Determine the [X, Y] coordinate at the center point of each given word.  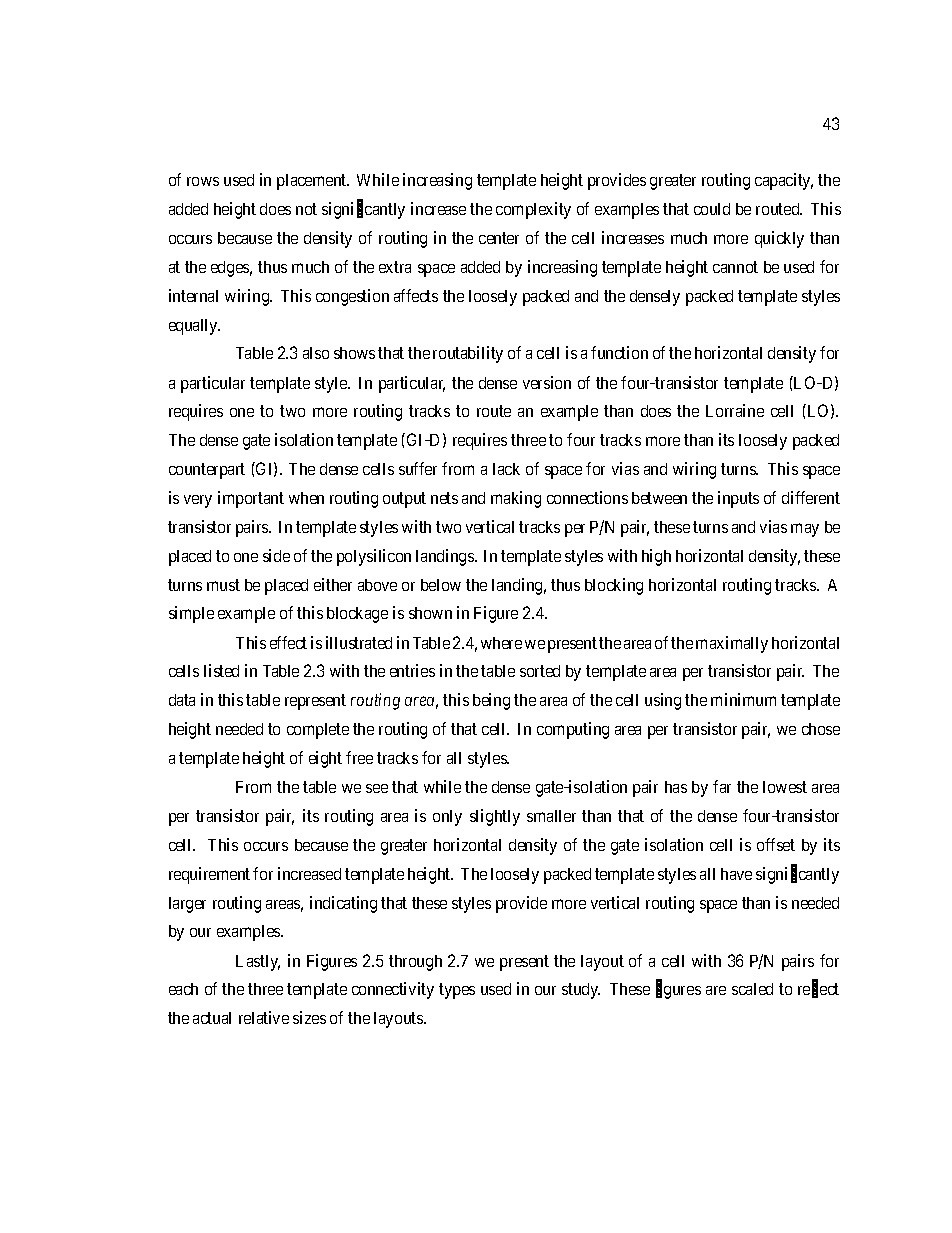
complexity [533, 210]
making [516, 499]
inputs [738, 499]
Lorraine [735, 410]
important [251, 499]
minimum [743, 699]
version [547, 382]
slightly [495, 817]
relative [264, 1017]
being [491, 701]
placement [313, 182]
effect [288, 642]
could [712, 209]
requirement [209, 875]
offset [776, 844]
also [316, 353]
